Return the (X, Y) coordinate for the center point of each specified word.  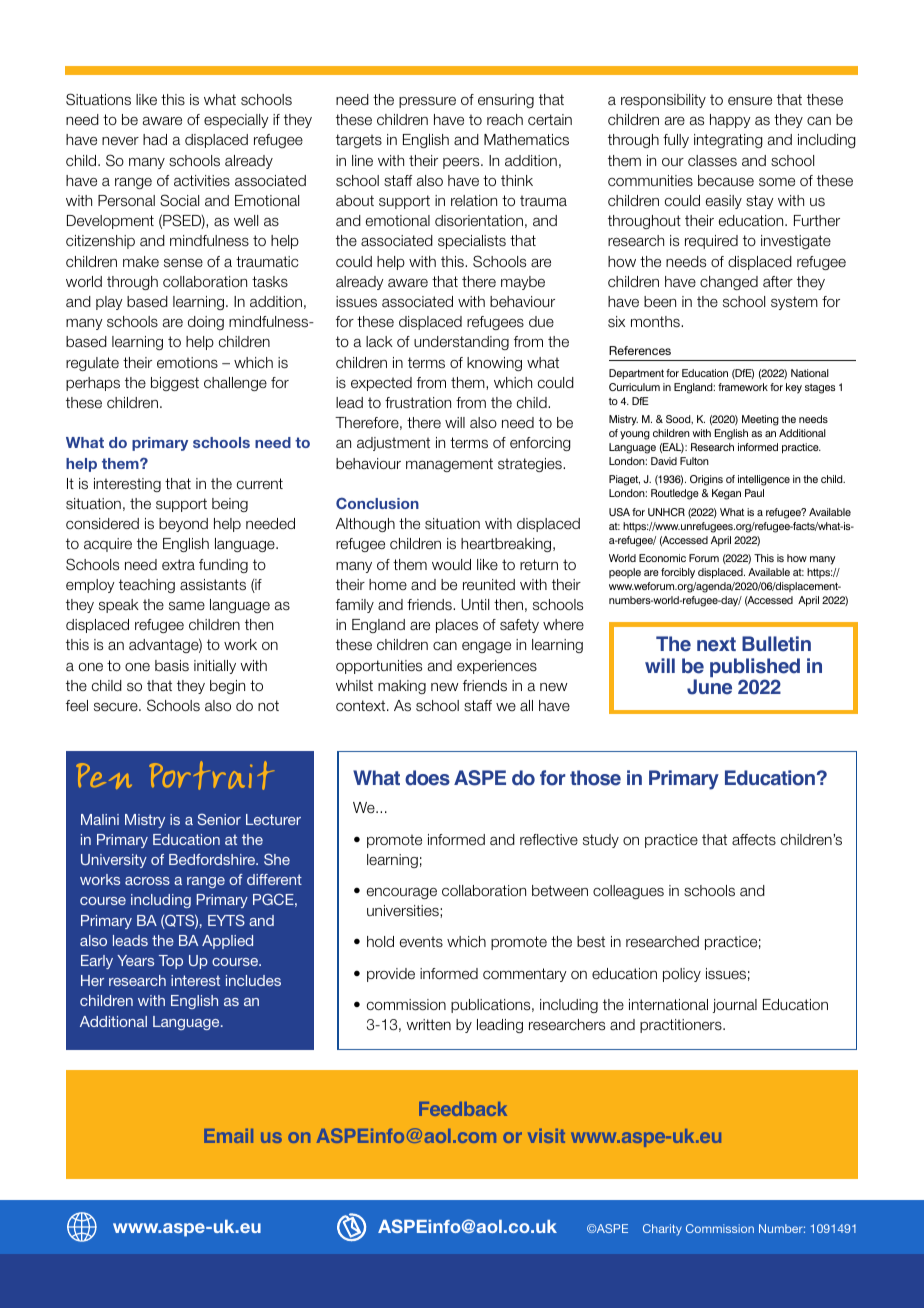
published (755, 669)
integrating (728, 141)
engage (486, 647)
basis (172, 666)
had (155, 140)
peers (462, 163)
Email (228, 1136)
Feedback (463, 1109)
